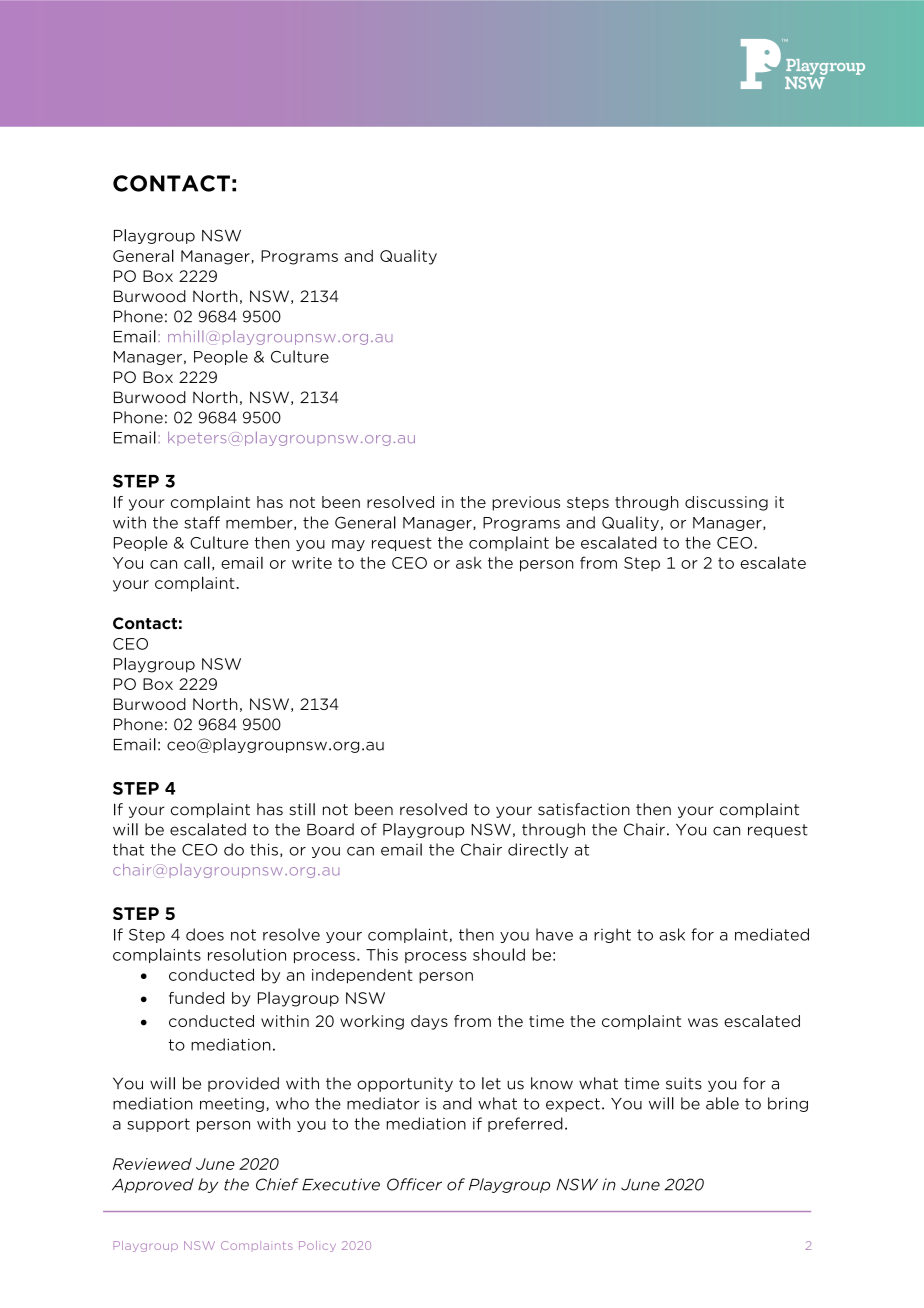 Image resolution: width=924 pixels, height=1308 pixels. I want to click on provided, so click(243, 1084).
